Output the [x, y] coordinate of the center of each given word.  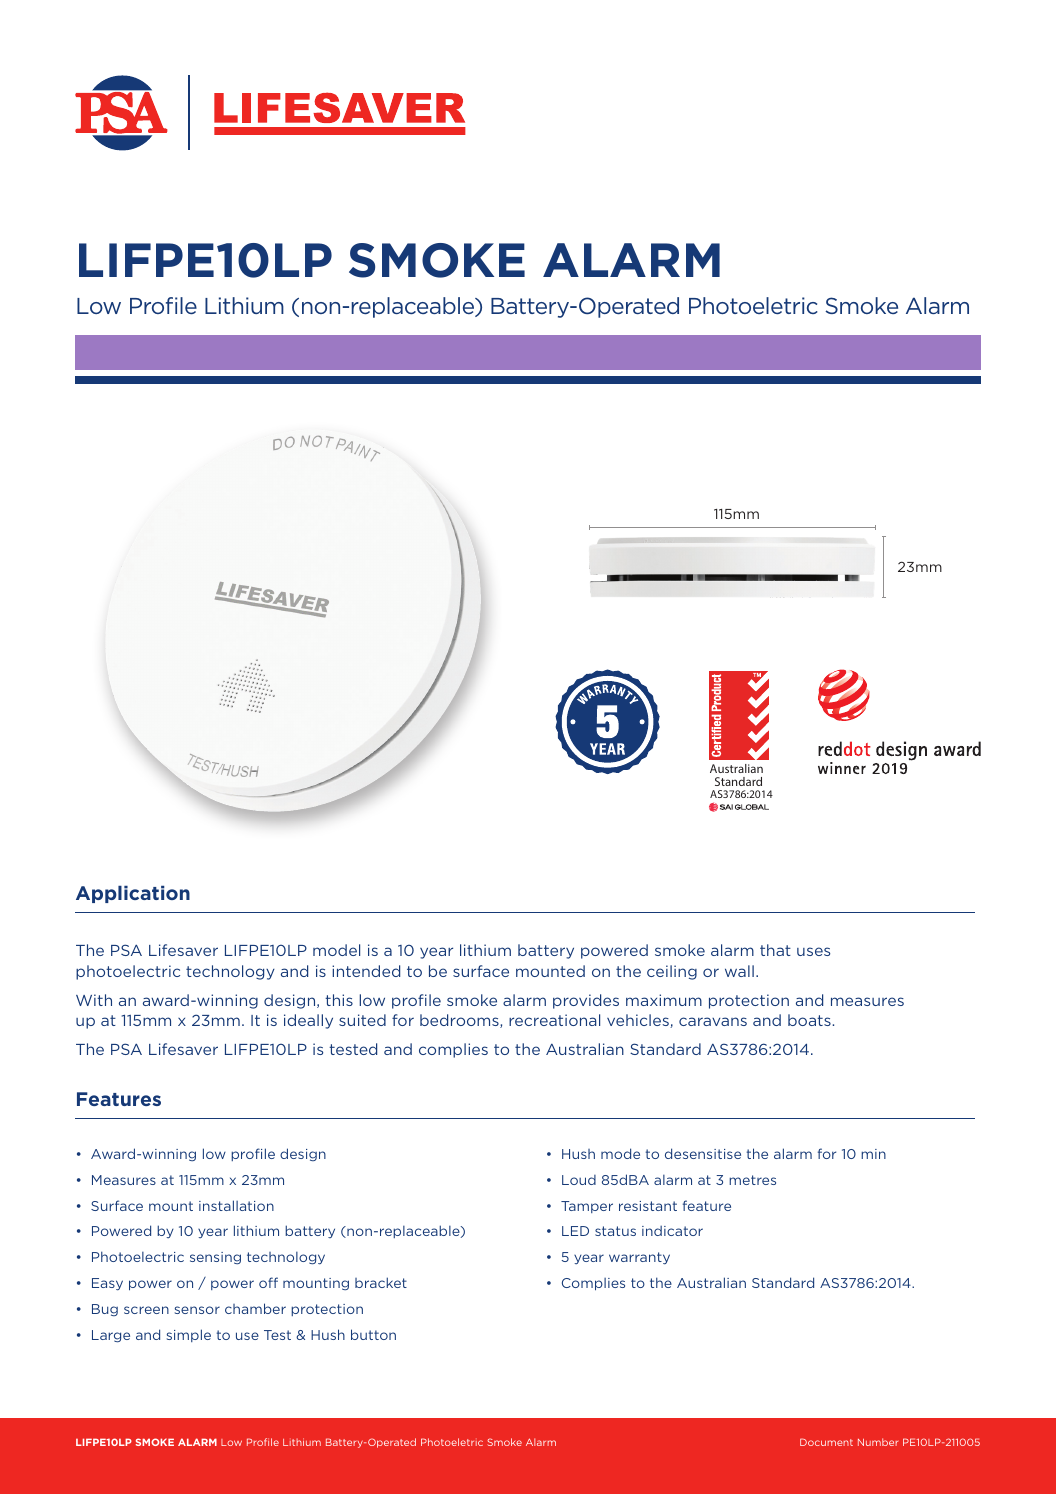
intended [366, 971]
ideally [308, 1021]
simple [189, 1335]
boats [810, 1020]
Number [878, 1442]
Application [133, 894]
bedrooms [460, 1021]
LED [575, 1231]
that [775, 950]
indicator [672, 1231]
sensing [215, 1258]
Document [826, 1442]
